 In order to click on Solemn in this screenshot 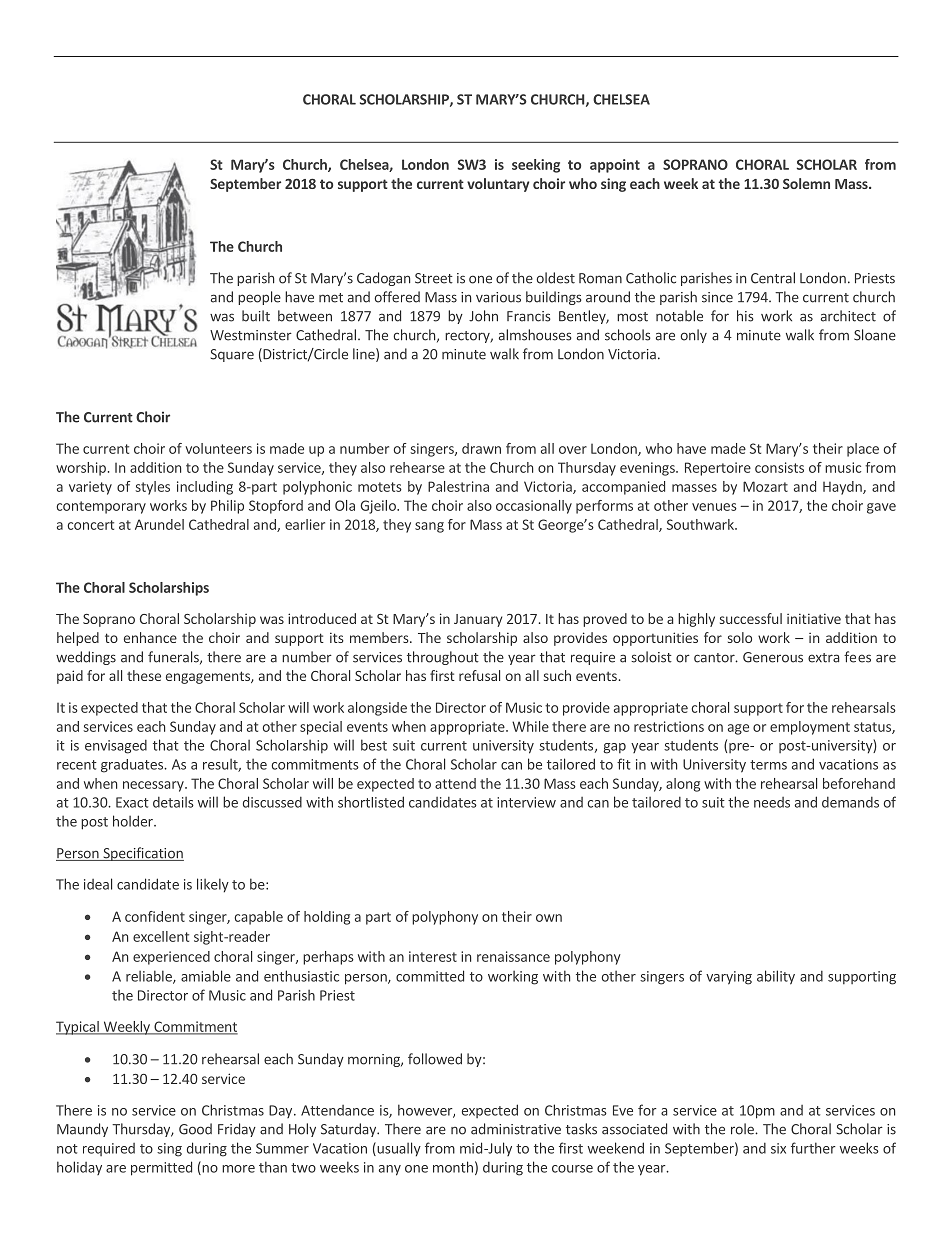, I will do `click(806, 183)`.
